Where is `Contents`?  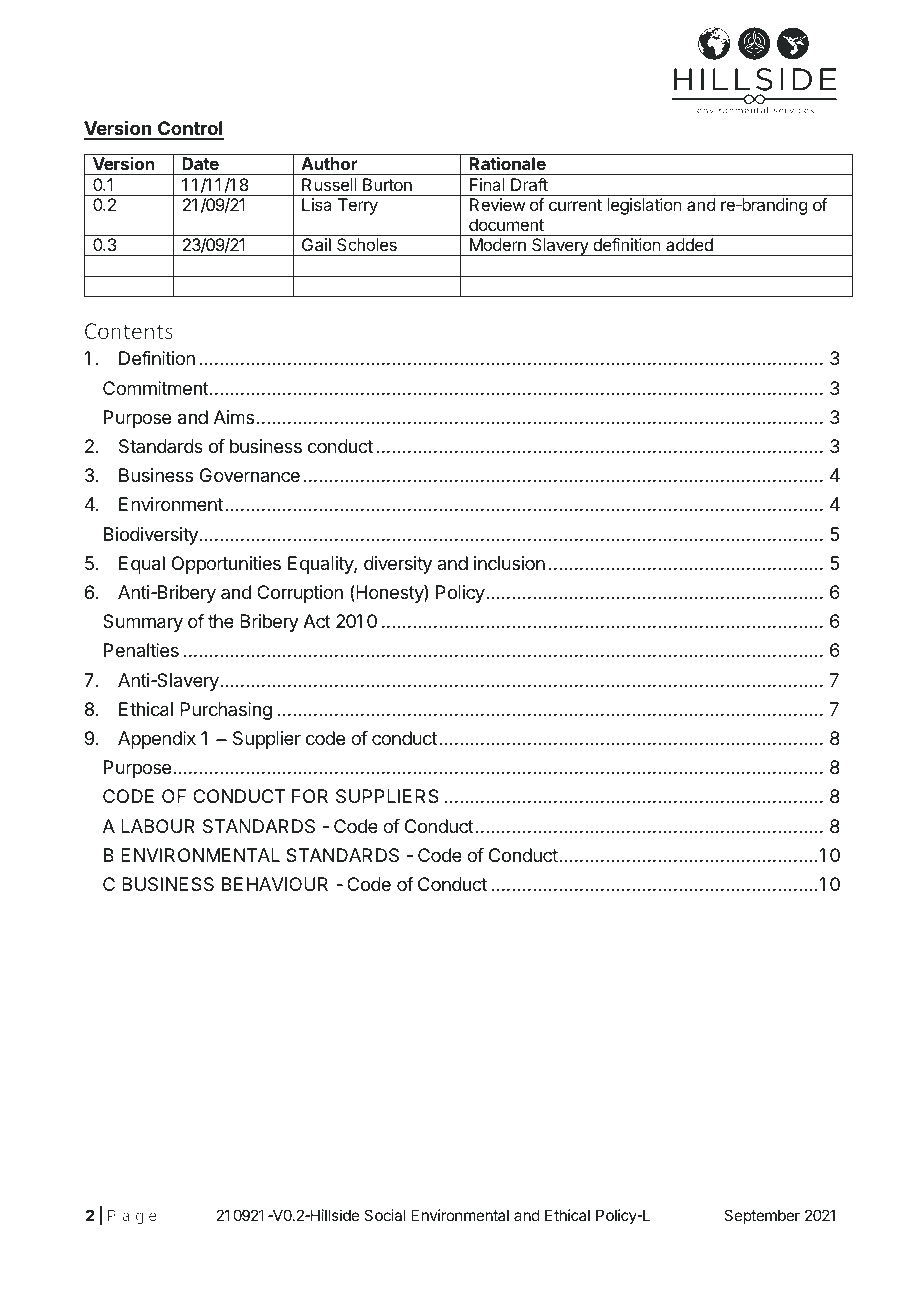
Contents is located at coordinates (129, 331).
